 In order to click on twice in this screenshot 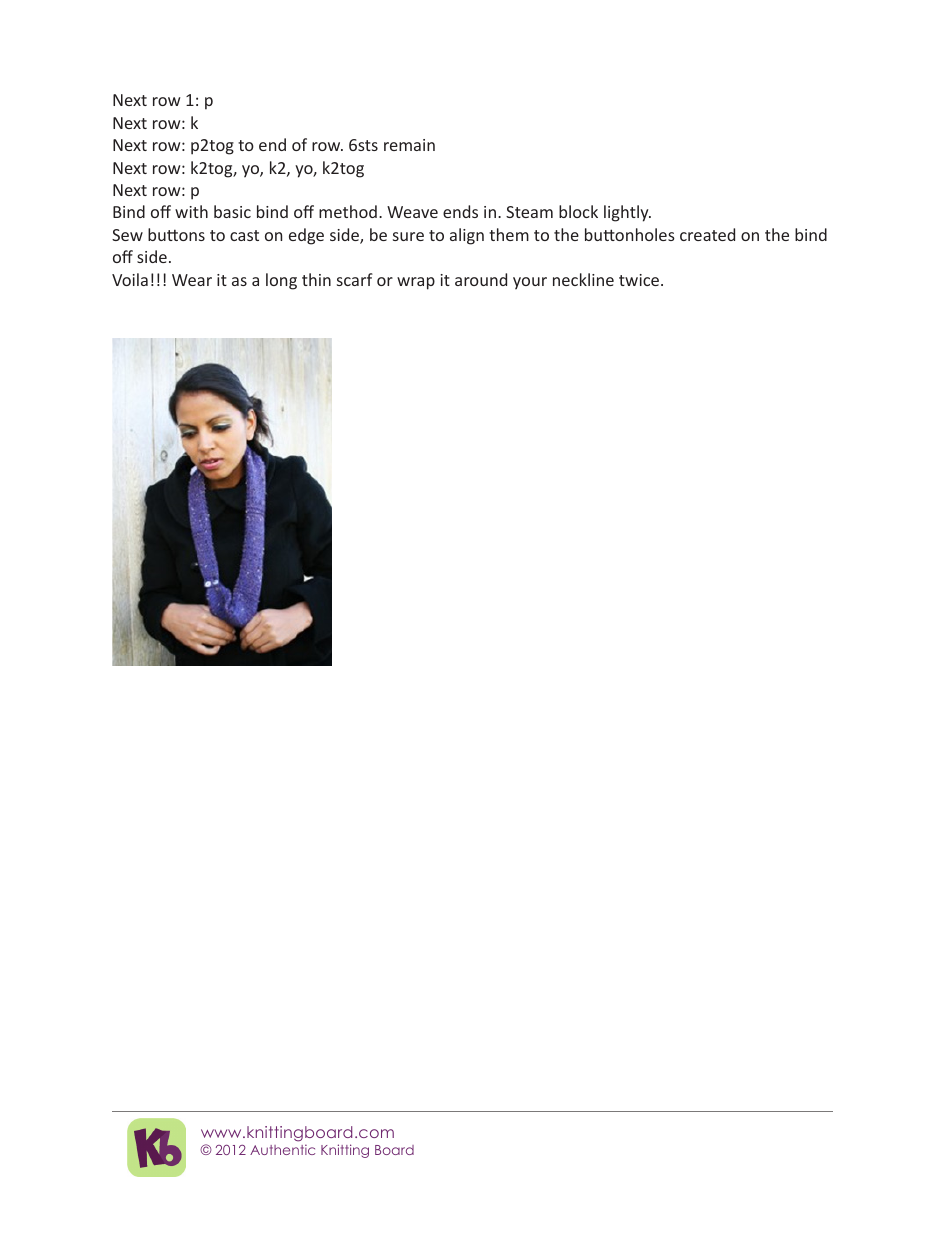, I will do `click(640, 280)`.
